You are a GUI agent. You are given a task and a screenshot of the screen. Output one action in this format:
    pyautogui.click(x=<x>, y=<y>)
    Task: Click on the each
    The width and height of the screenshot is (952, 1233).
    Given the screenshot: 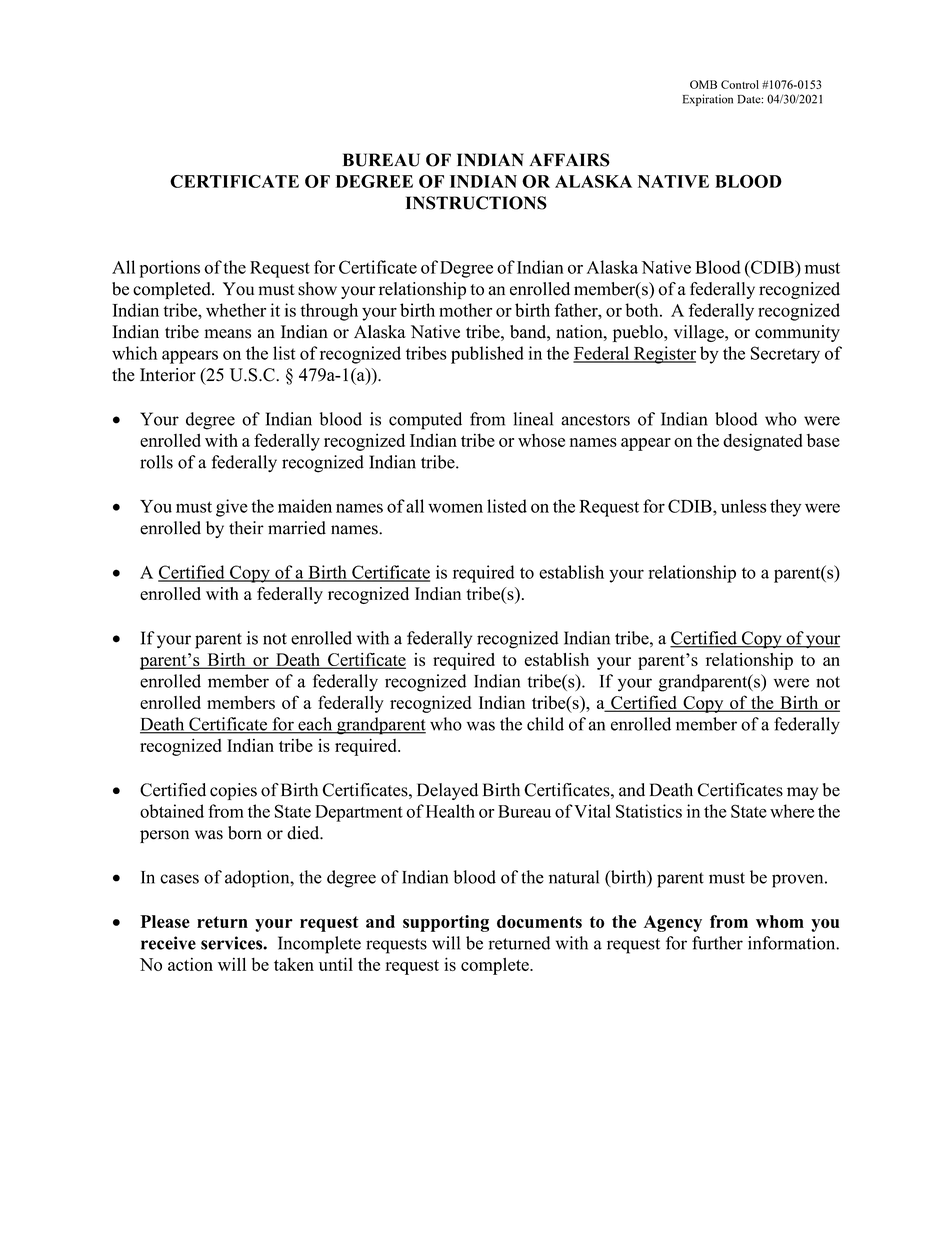 What is the action you would take?
    pyautogui.click(x=315, y=725)
